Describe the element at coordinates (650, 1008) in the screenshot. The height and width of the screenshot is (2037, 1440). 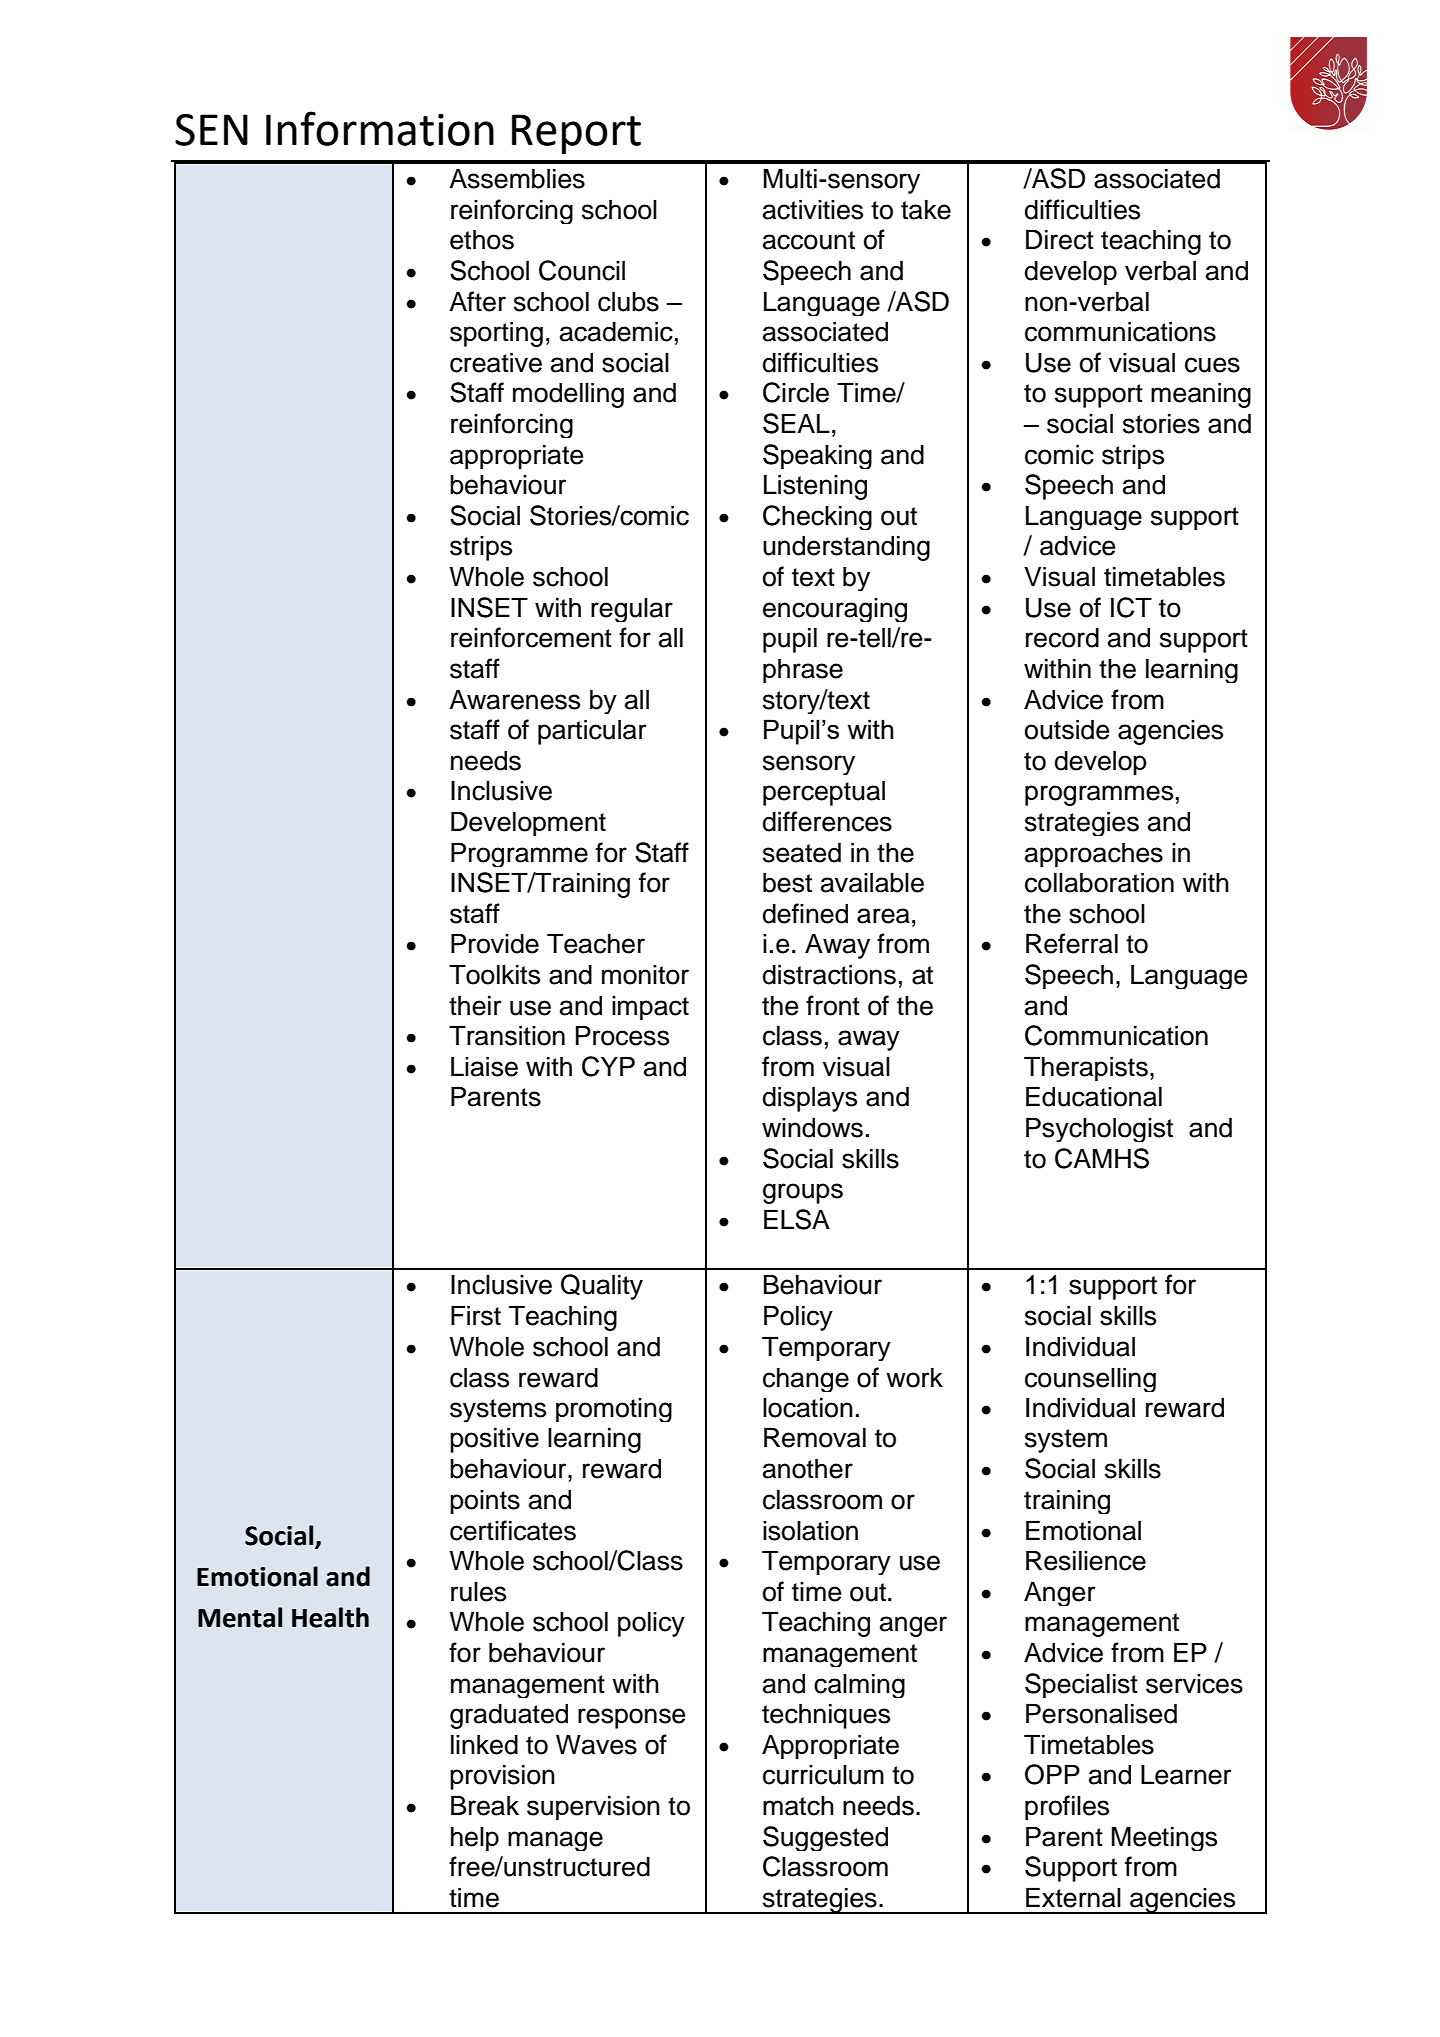
I see `impact` at that location.
